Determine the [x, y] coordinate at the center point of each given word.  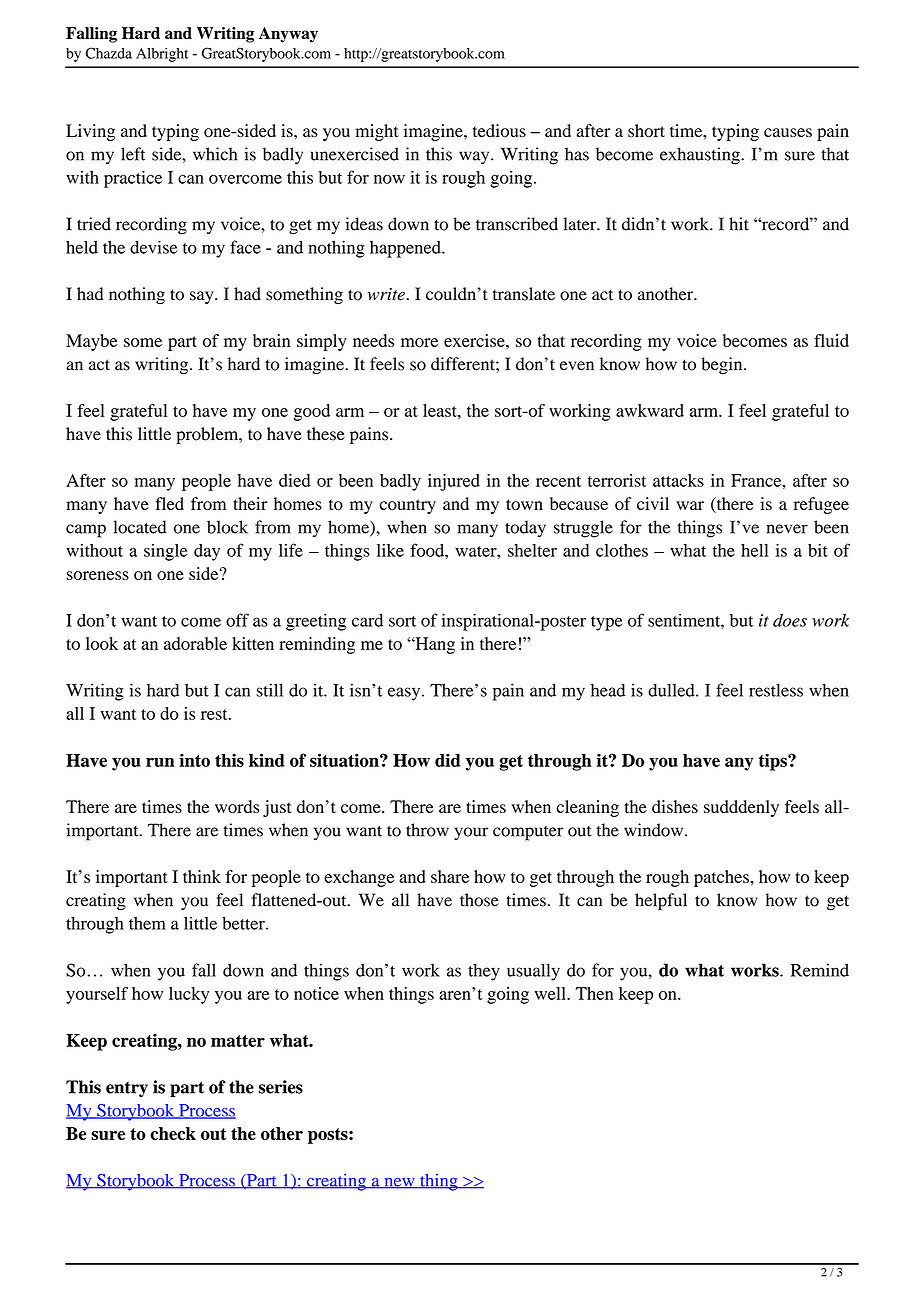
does [790, 620]
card [367, 620]
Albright [162, 55]
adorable [195, 643]
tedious [499, 130]
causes [788, 132]
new [399, 1183]
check [173, 1133]
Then [594, 993]
